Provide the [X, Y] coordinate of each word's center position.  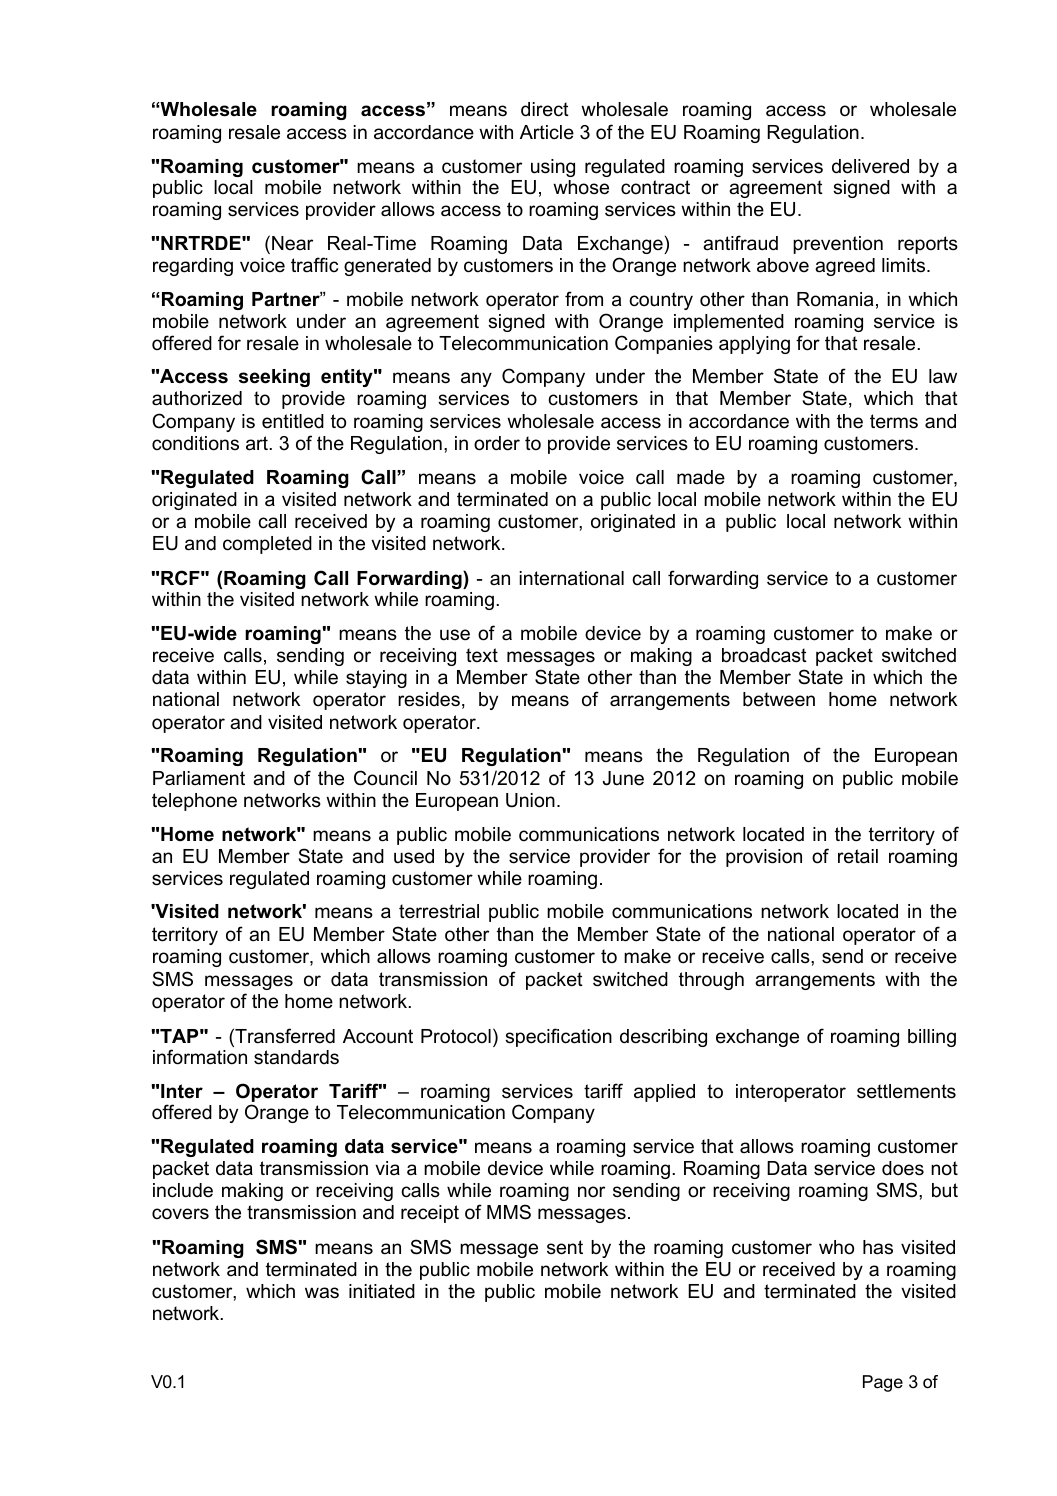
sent [565, 1247]
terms [894, 421]
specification [558, 1037]
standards [296, 1057]
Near [292, 243]
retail [858, 856]
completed [267, 545]
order [497, 443]
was [322, 1293]
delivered [870, 166]
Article [547, 132]
